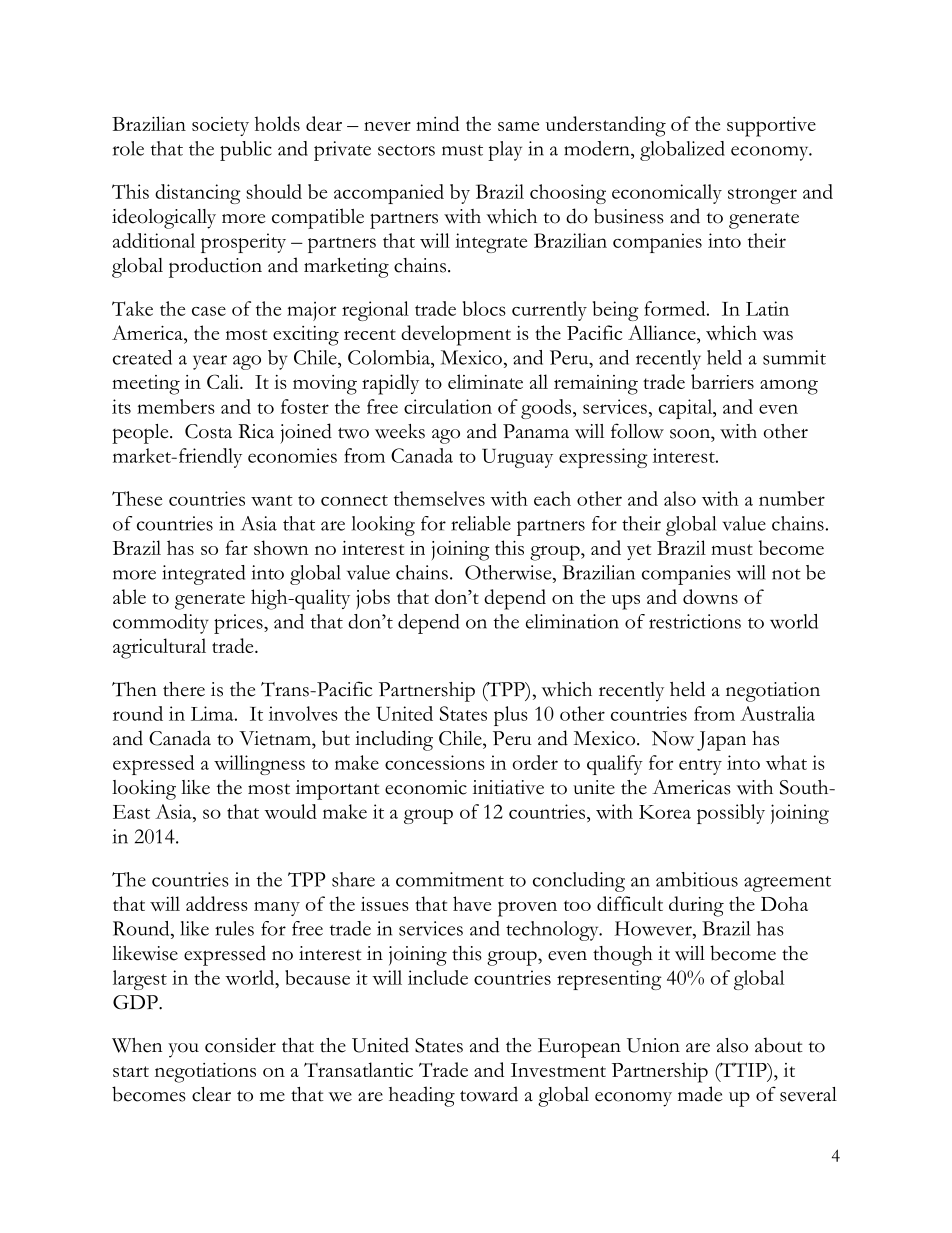 Image resolution: width=952 pixels, height=1233 pixels. What do you see at coordinates (183, 1050) in the page?
I see `you` at bounding box center [183, 1050].
